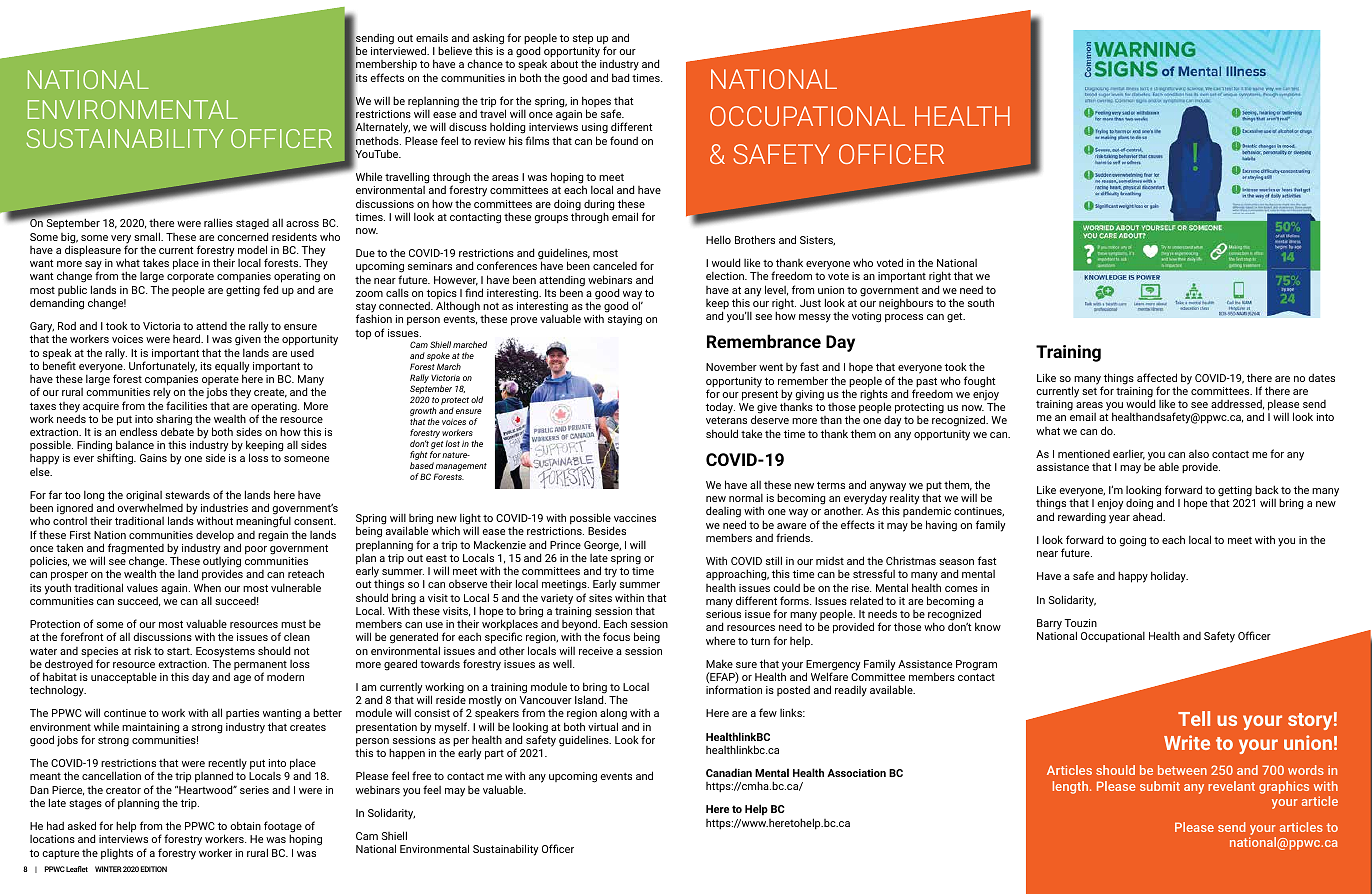 The width and height of the document is (1372, 894). Describe the element at coordinates (1199, 454) in the document. I see `also` at that location.
